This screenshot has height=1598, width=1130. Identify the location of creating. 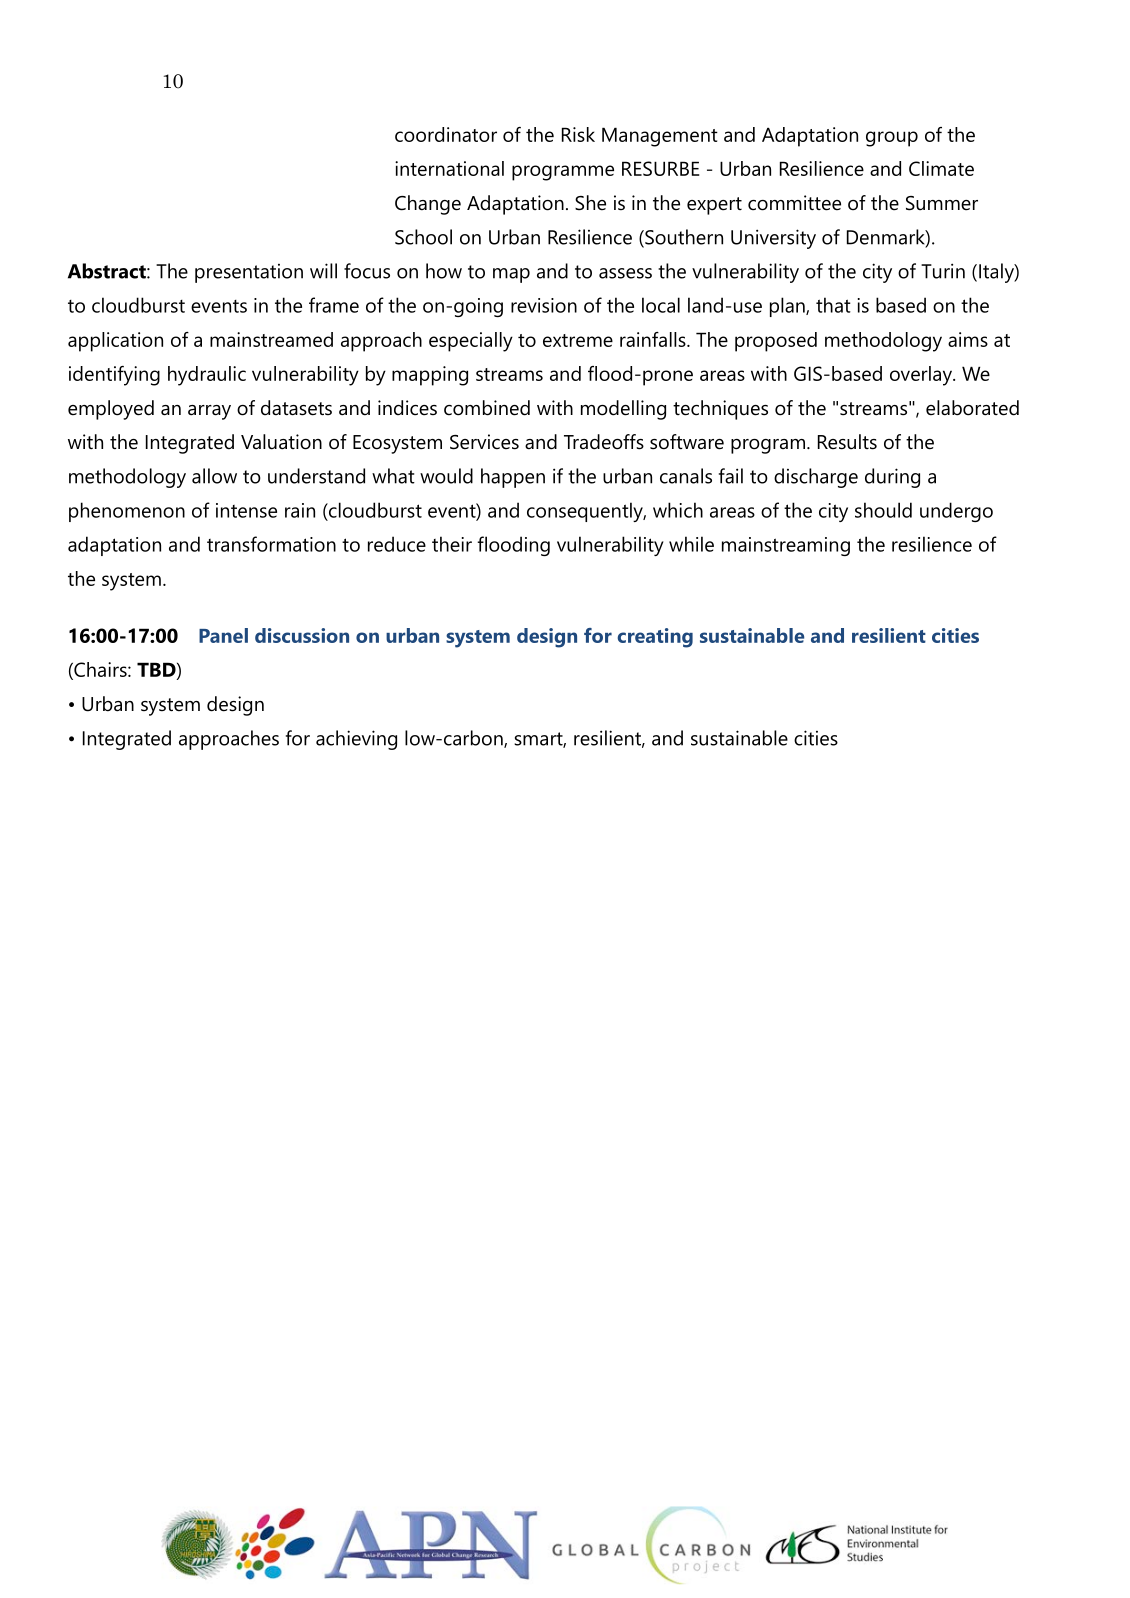
(655, 638).
